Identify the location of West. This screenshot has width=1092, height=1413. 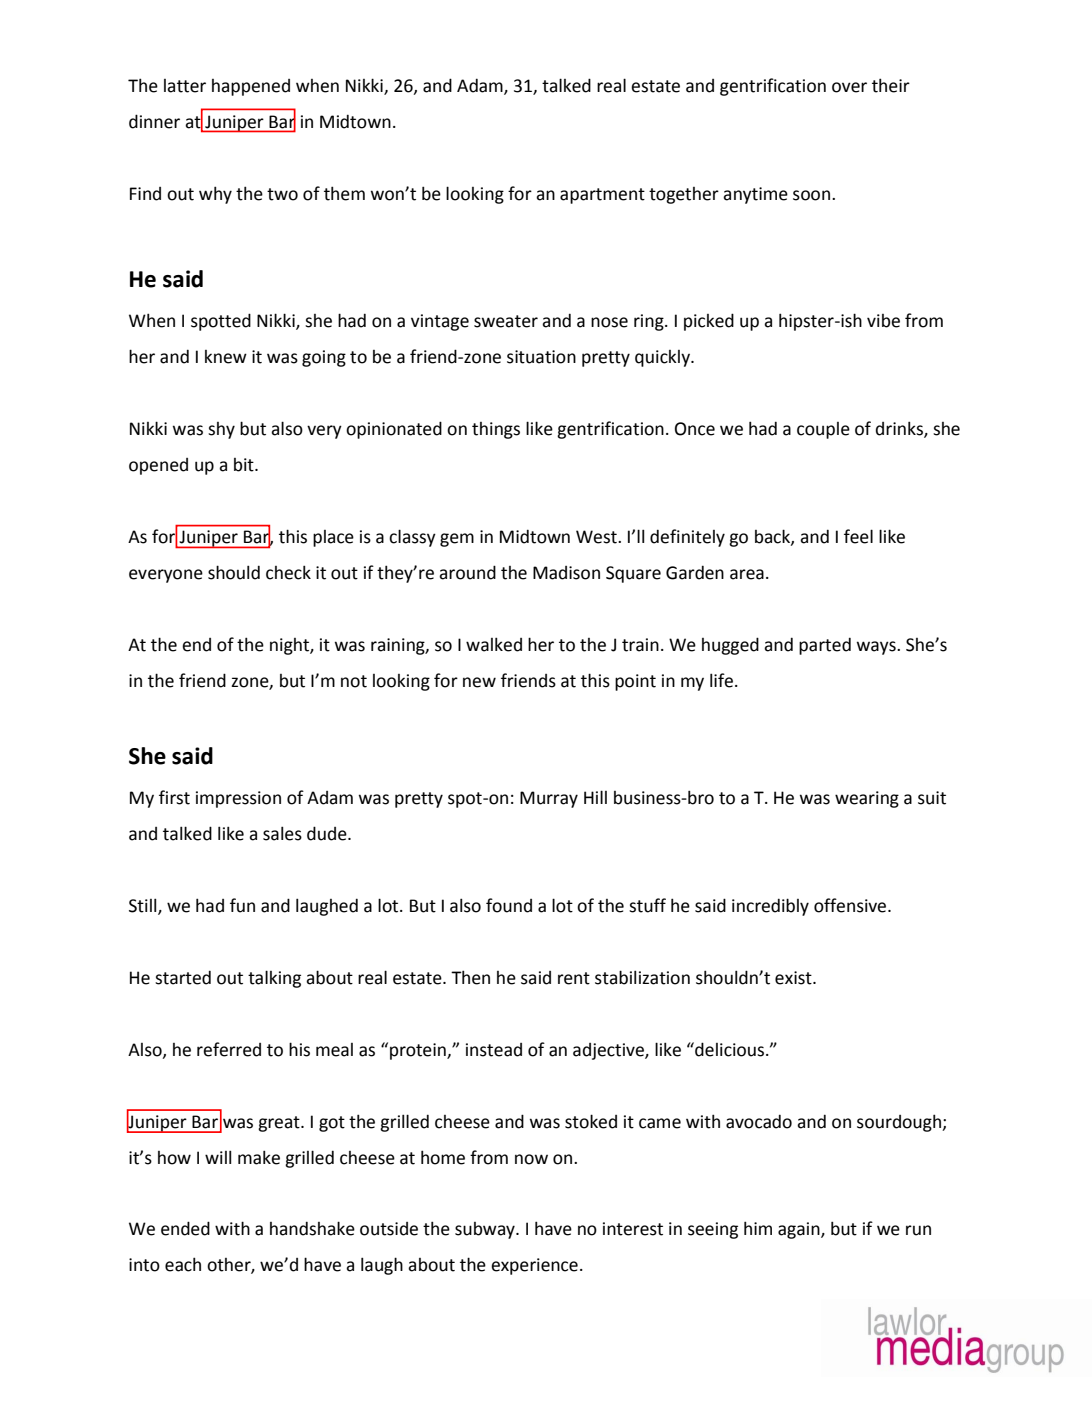
(597, 537).
